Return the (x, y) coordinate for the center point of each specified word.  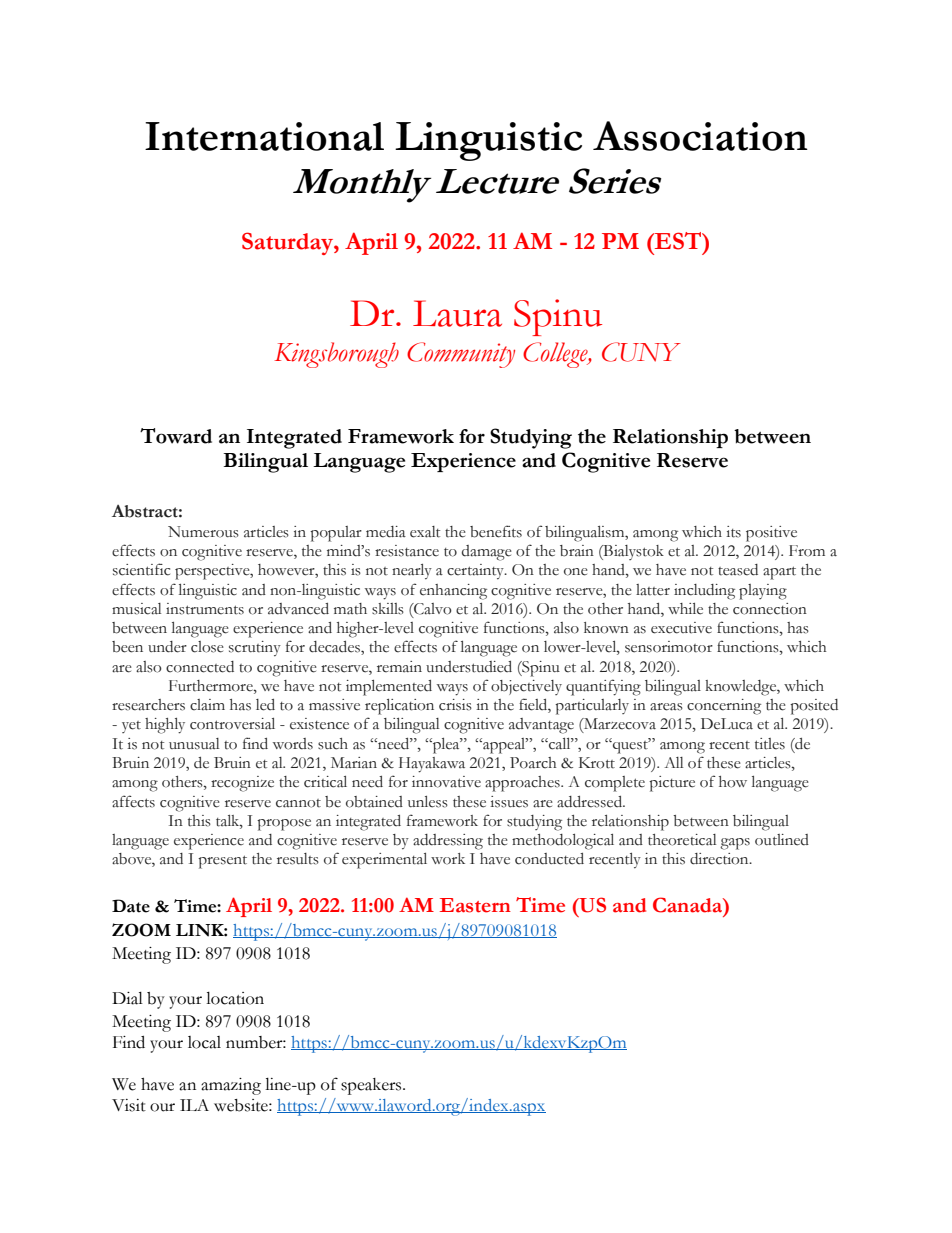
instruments (205, 609)
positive (771, 534)
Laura (457, 313)
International (264, 136)
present (222, 862)
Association (700, 136)
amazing (231, 1086)
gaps (735, 844)
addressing (448, 842)
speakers (372, 1086)
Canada (689, 906)
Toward (176, 436)
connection (770, 609)
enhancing (453, 592)
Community (461, 355)
